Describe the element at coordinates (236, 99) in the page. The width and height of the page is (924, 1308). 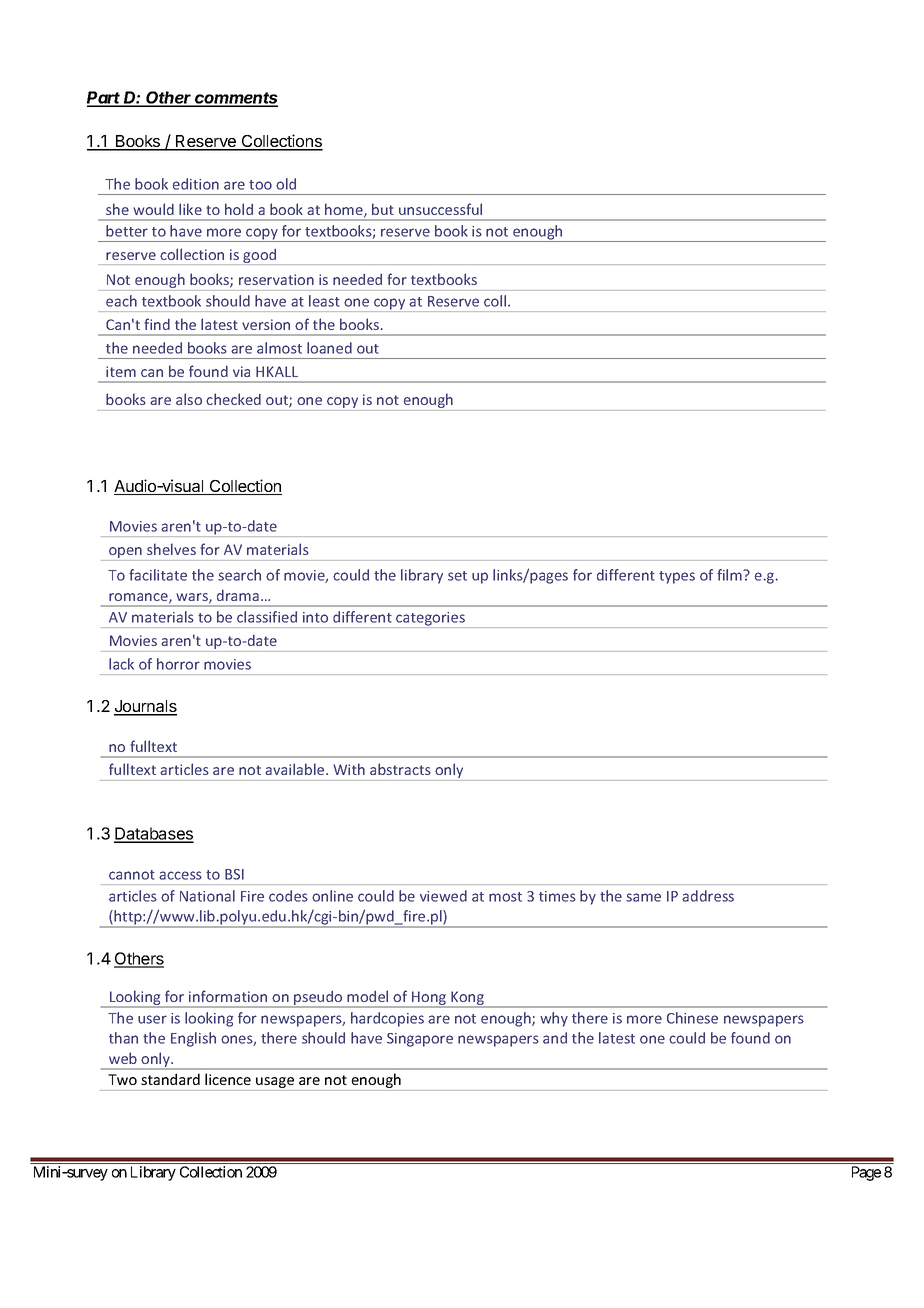
I see `comments` at that location.
